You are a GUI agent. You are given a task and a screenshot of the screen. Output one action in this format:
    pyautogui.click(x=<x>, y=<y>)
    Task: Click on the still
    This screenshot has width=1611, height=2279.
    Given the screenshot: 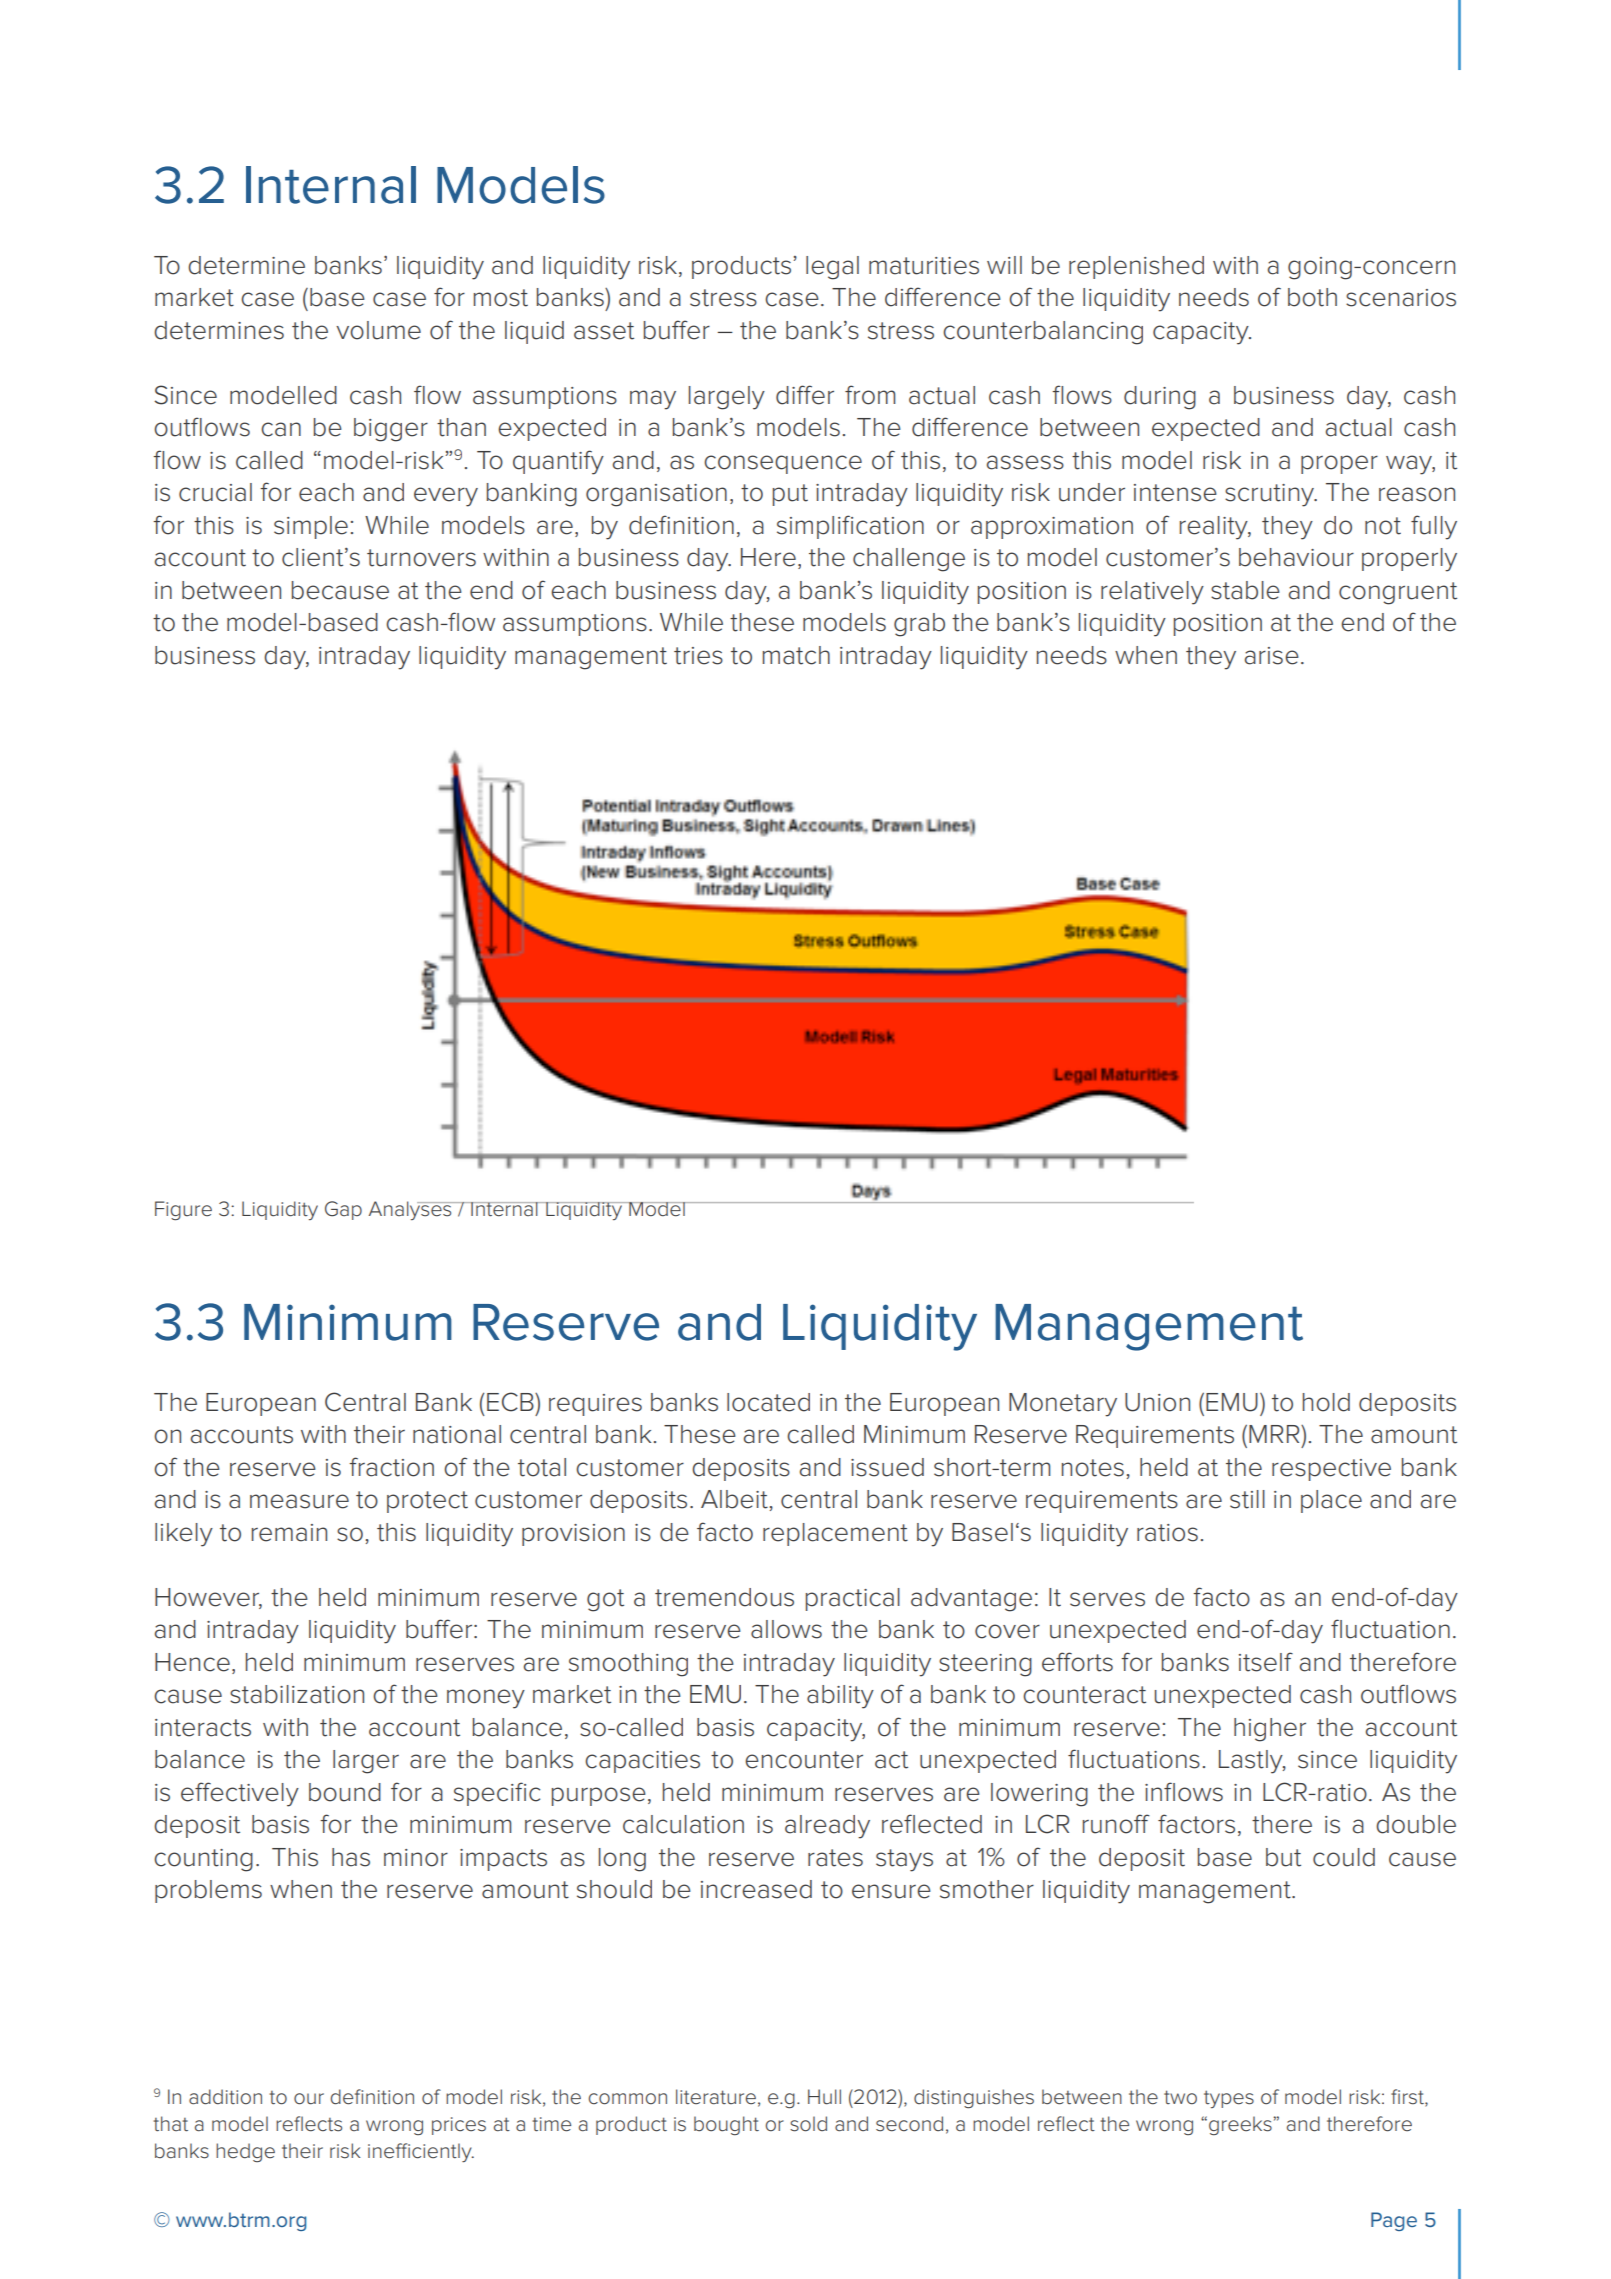 What is the action you would take?
    pyautogui.click(x=1247, y=1499)
